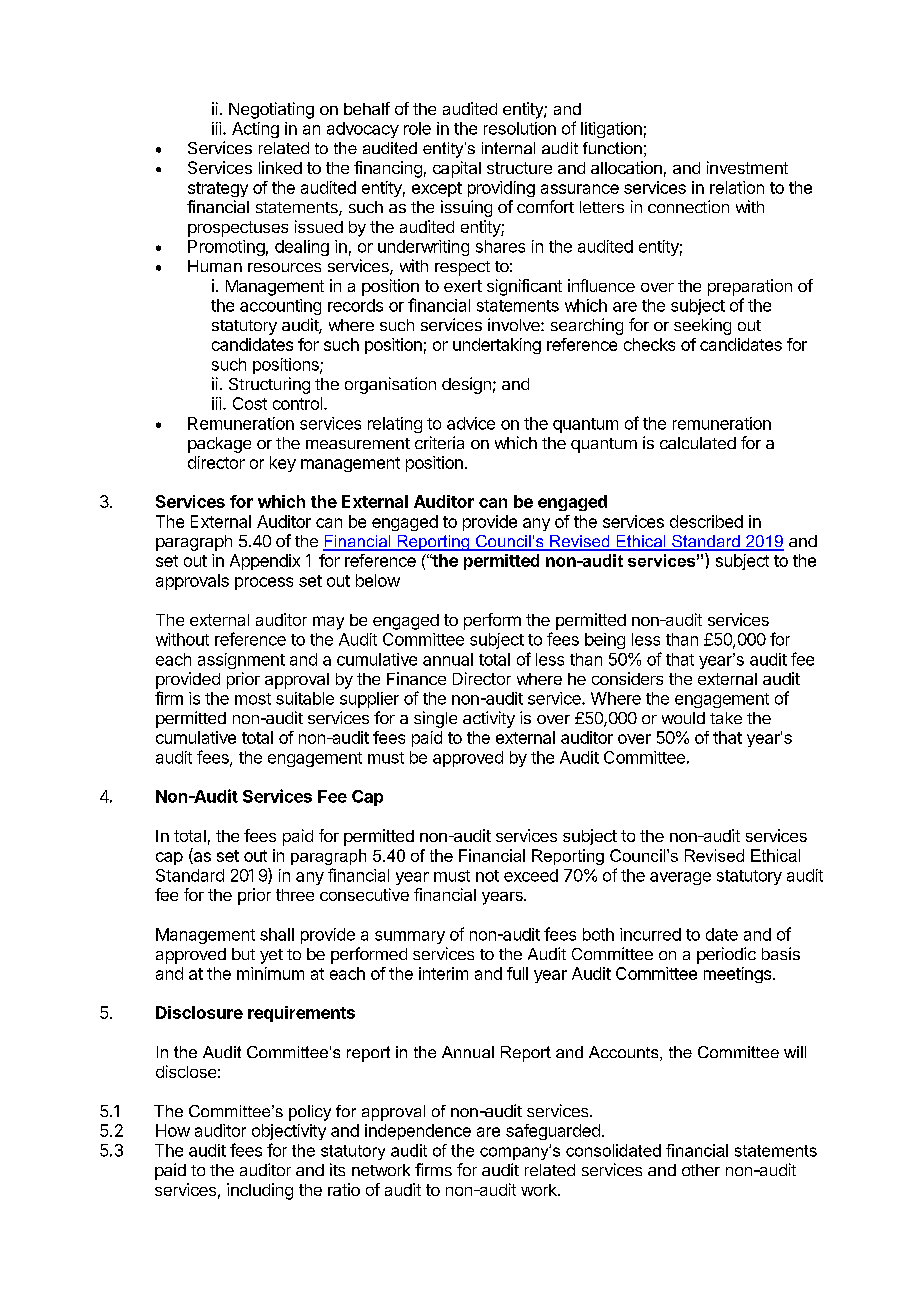 Image resolution: width=924 pixels, height=1308 pixels. What do you see at coordinates (726, 718) in the document?
I see `take` at bounding box center [726, 718].
